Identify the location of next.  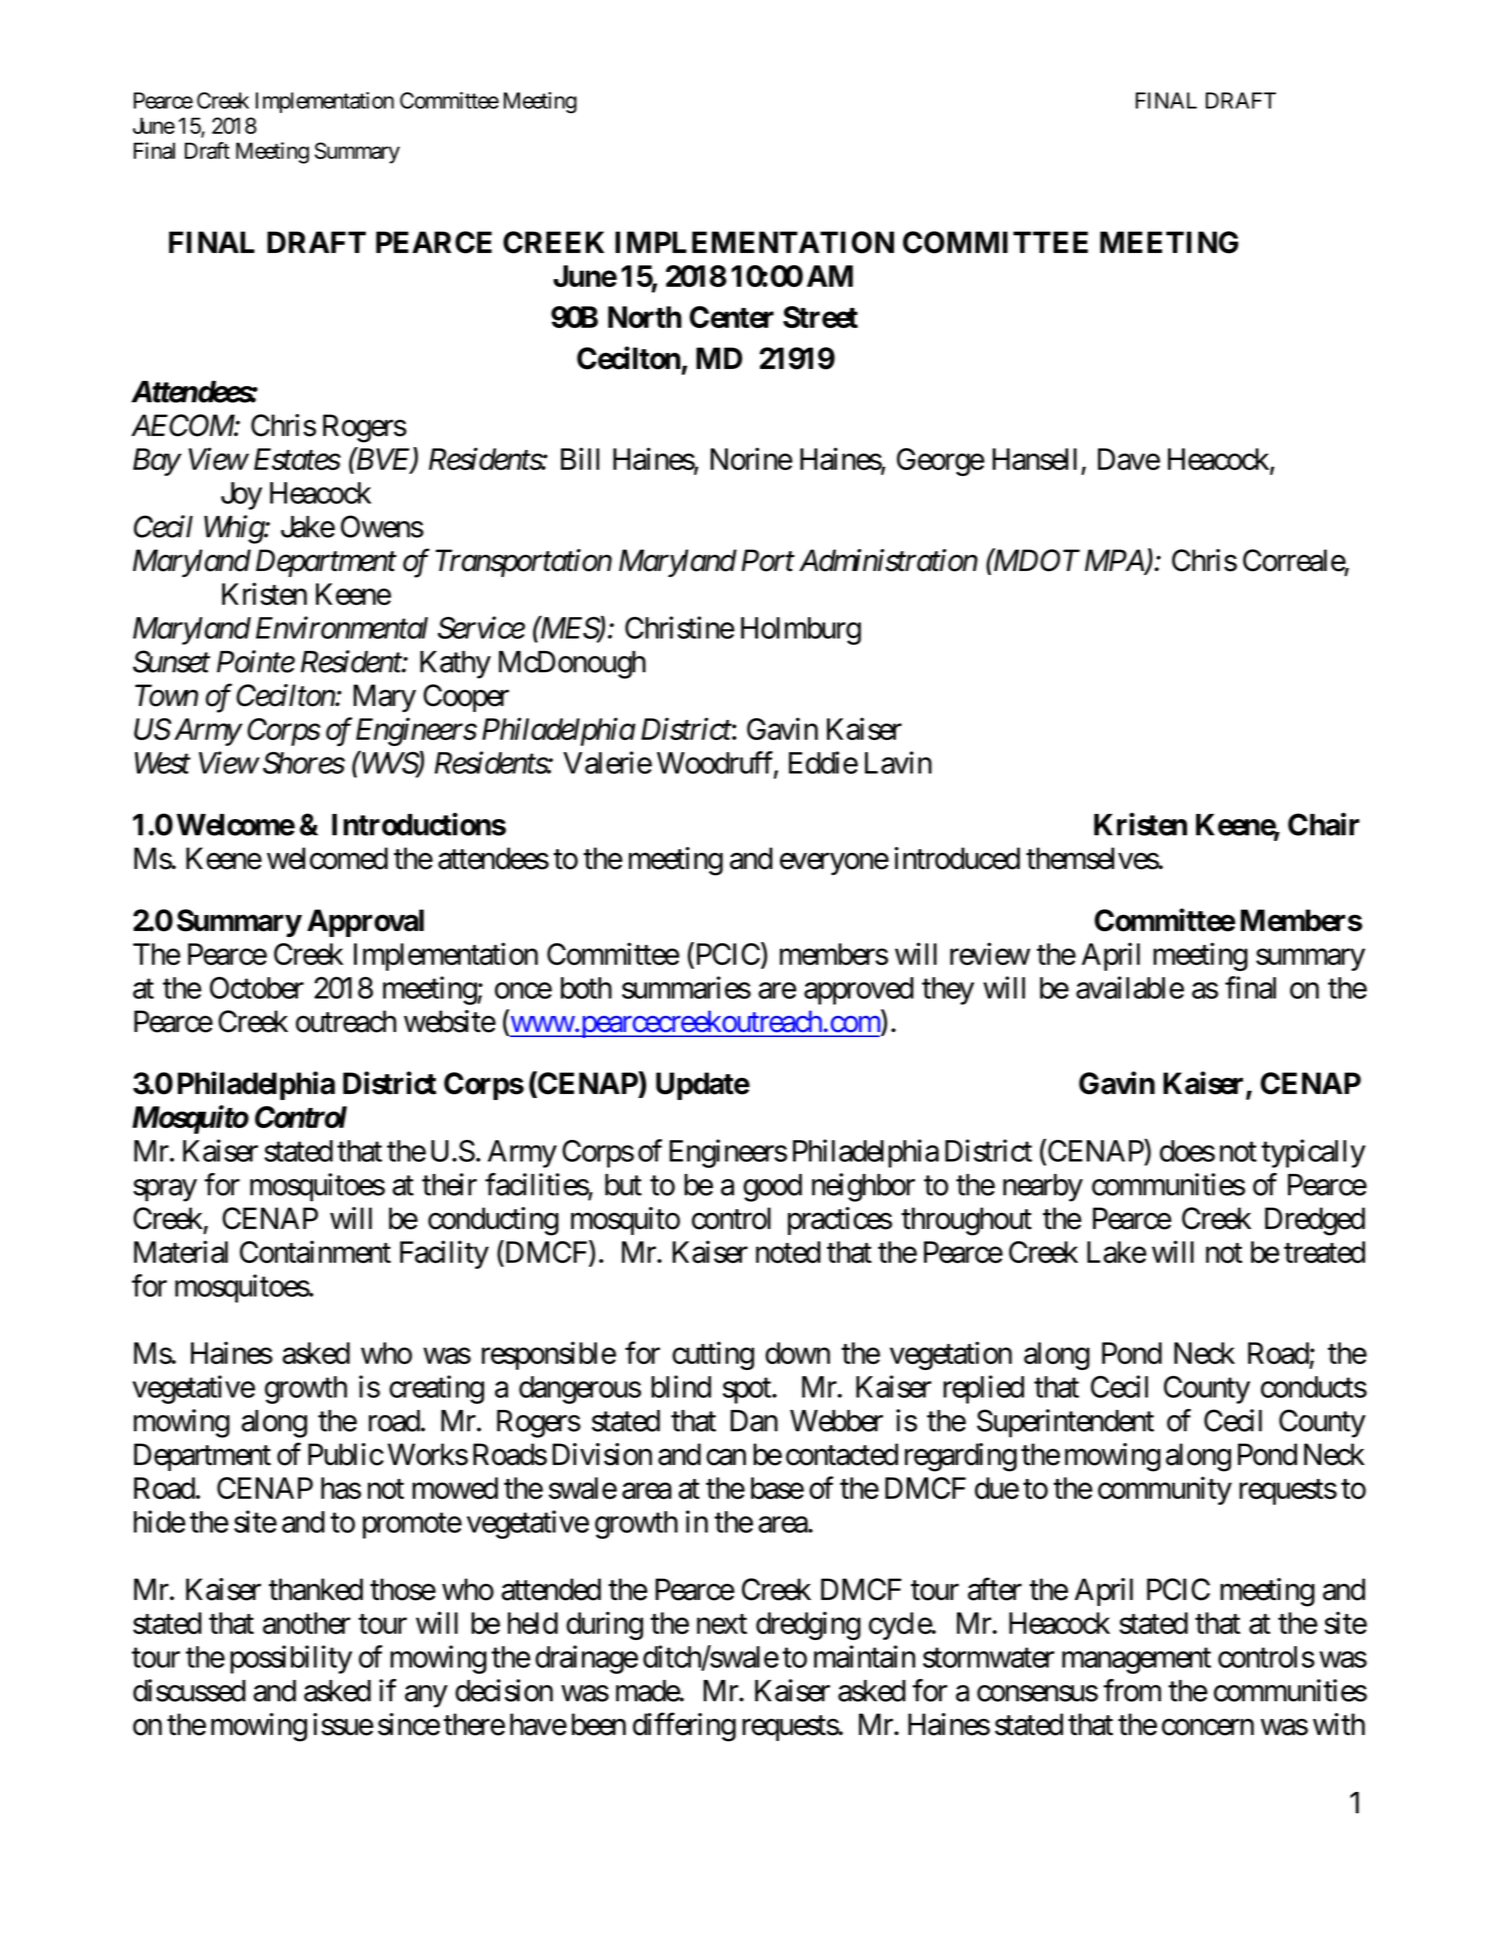
(722, 1624).
